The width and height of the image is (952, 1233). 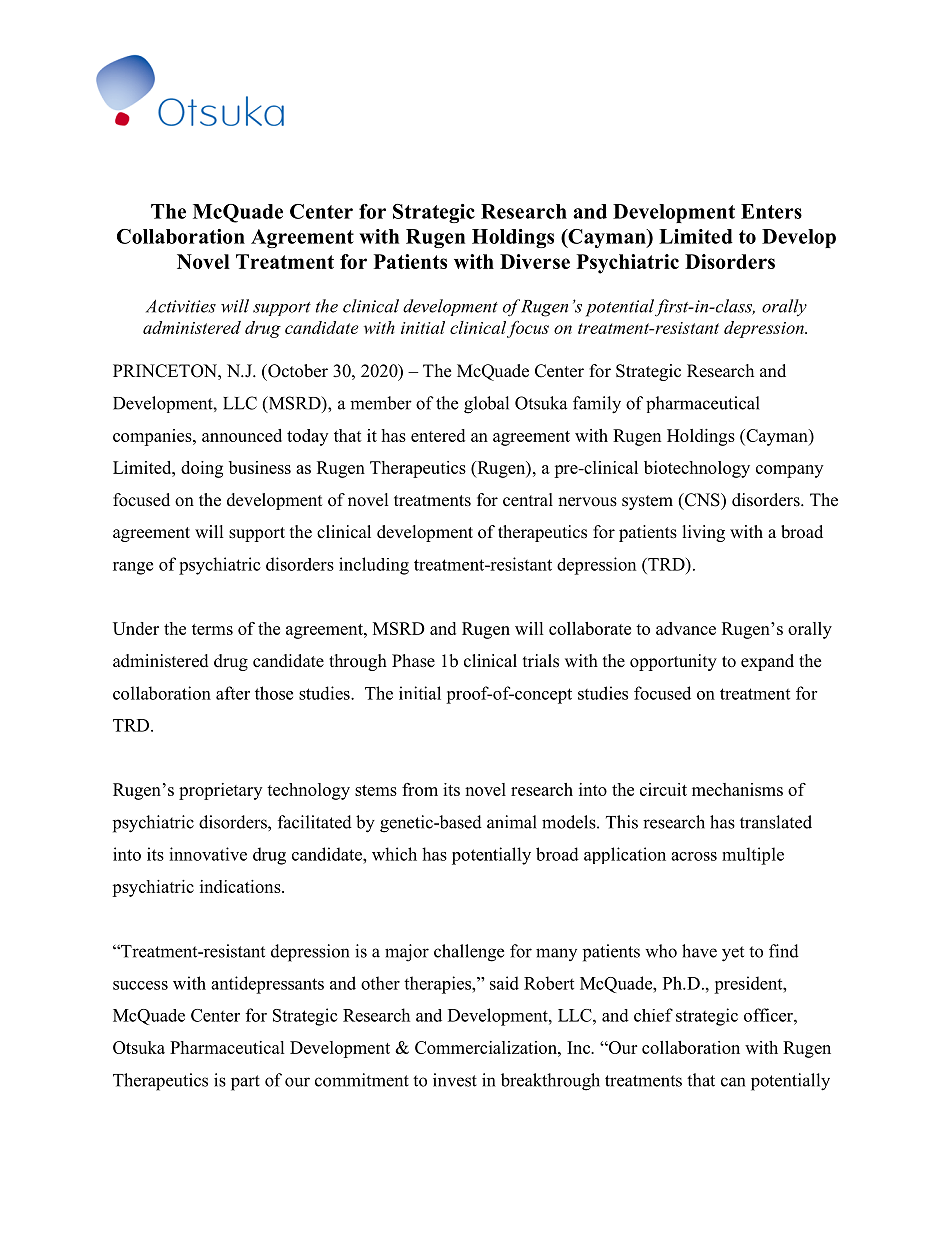 What do you see at coordinates (771, 211) in the image?
I see `Enters` at bounding box center [771, 211].
